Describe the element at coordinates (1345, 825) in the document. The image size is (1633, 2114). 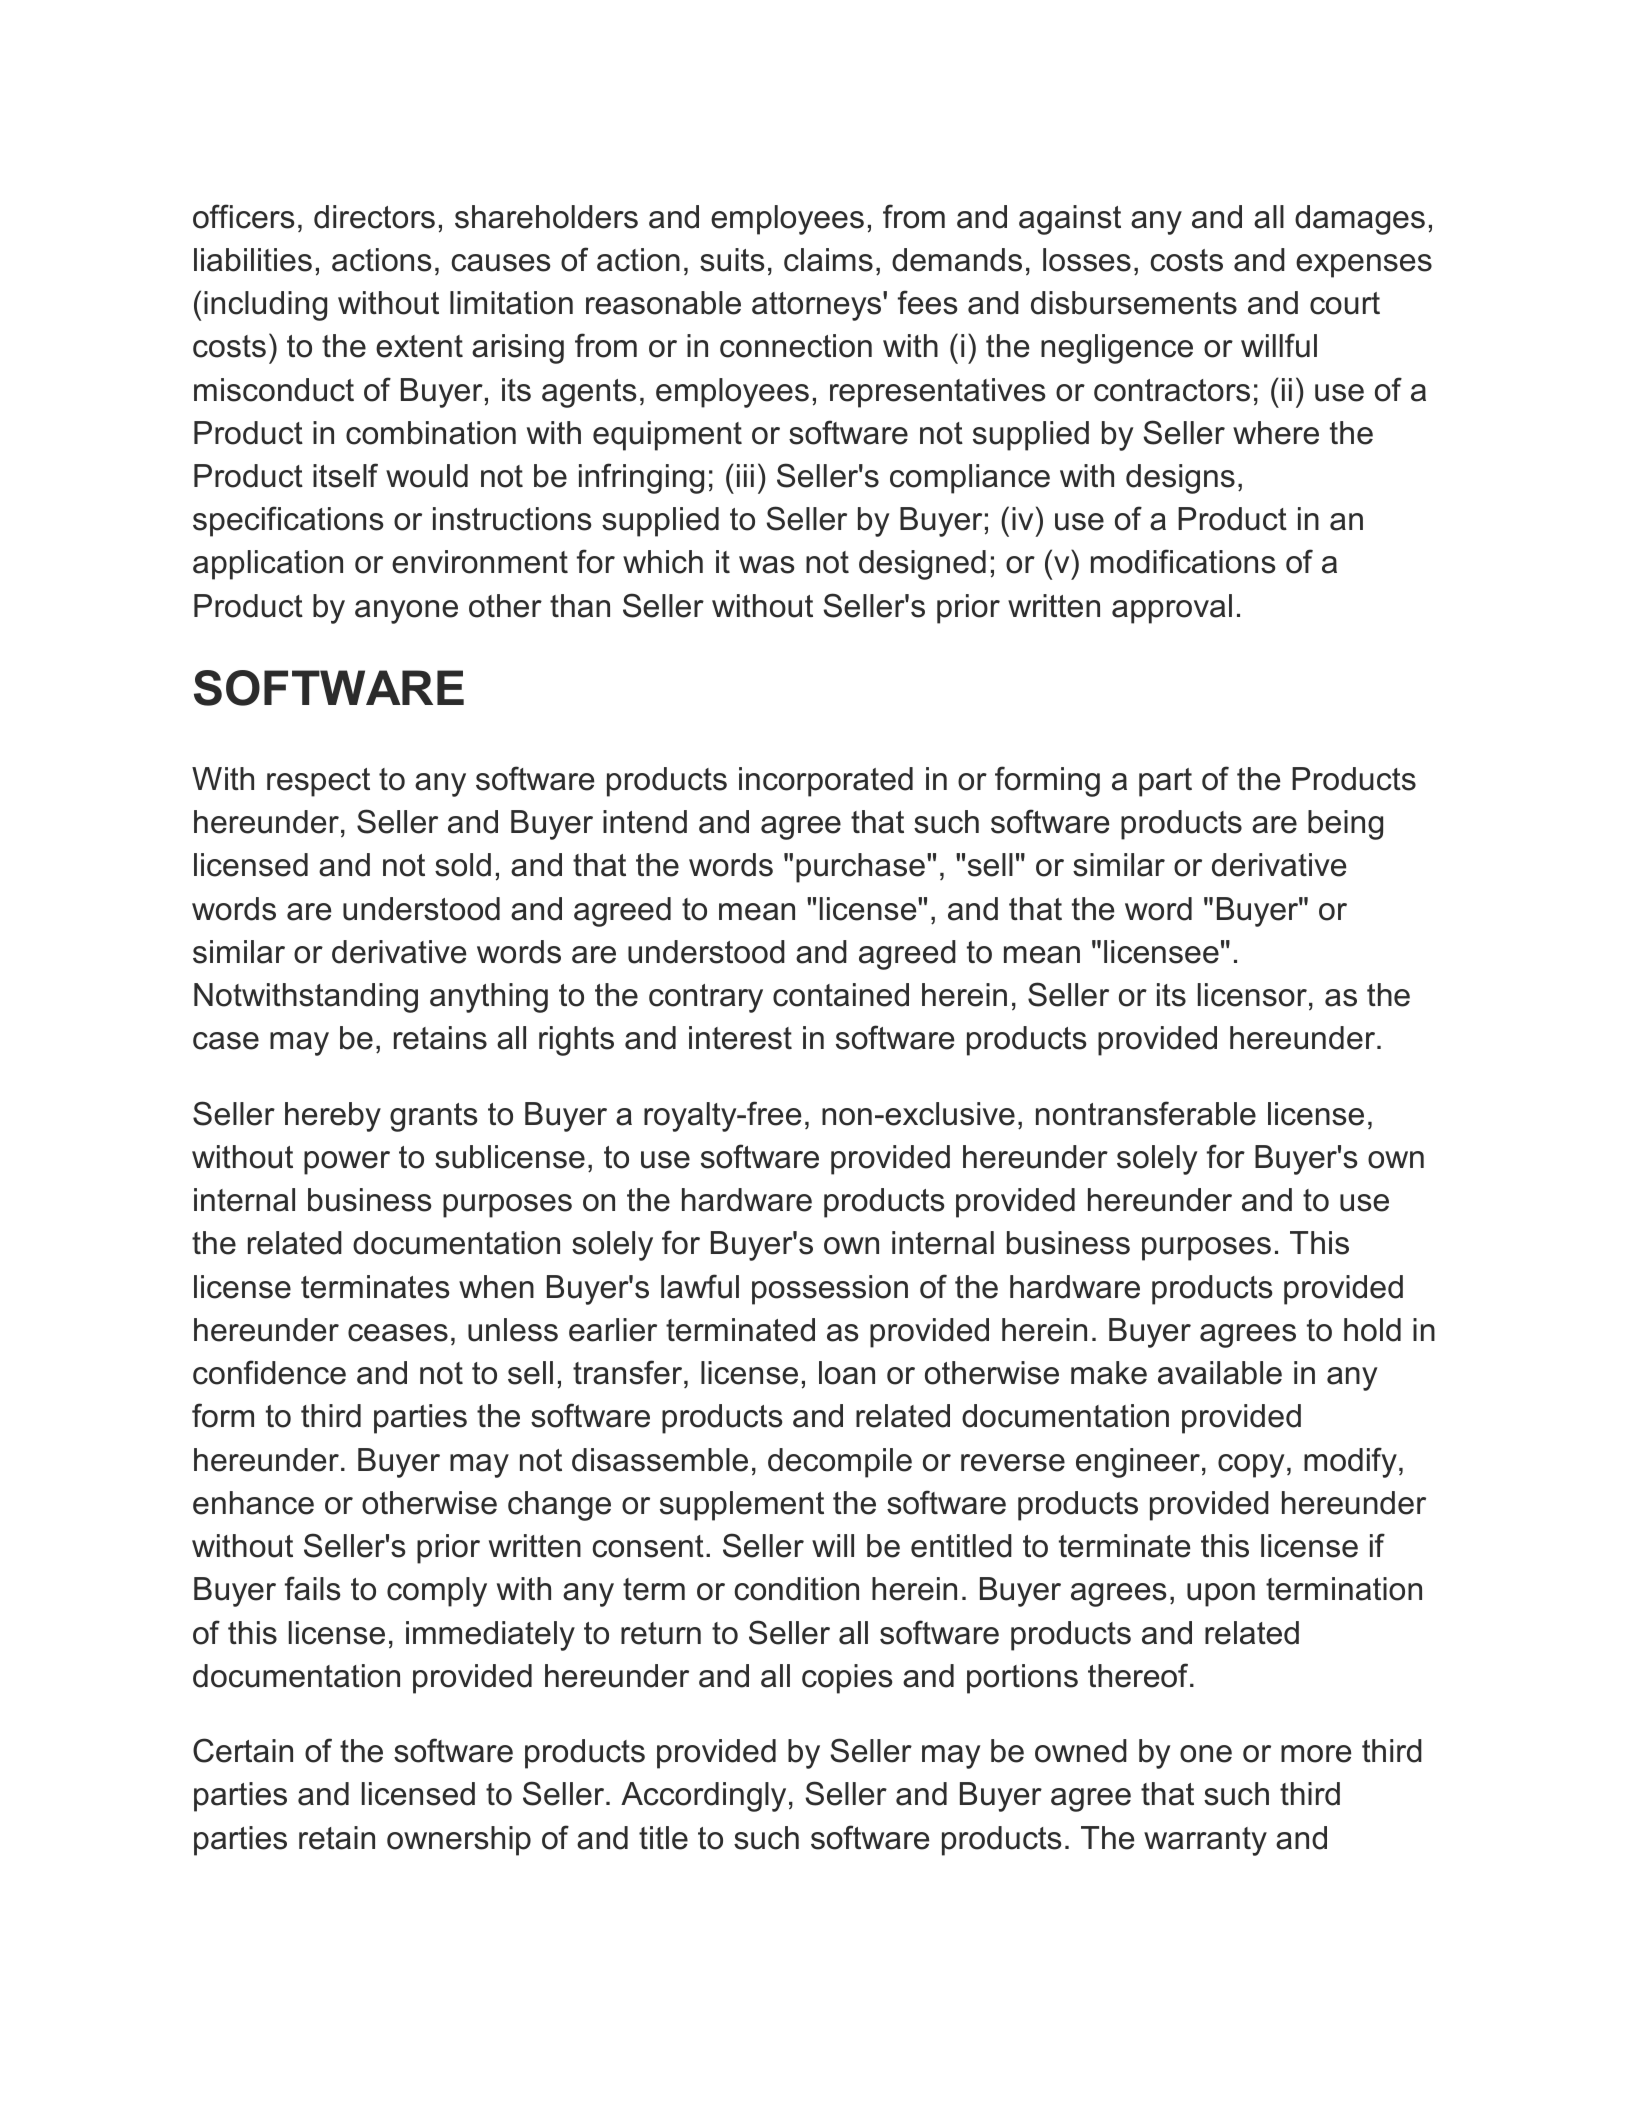
I see `being` at that location.
